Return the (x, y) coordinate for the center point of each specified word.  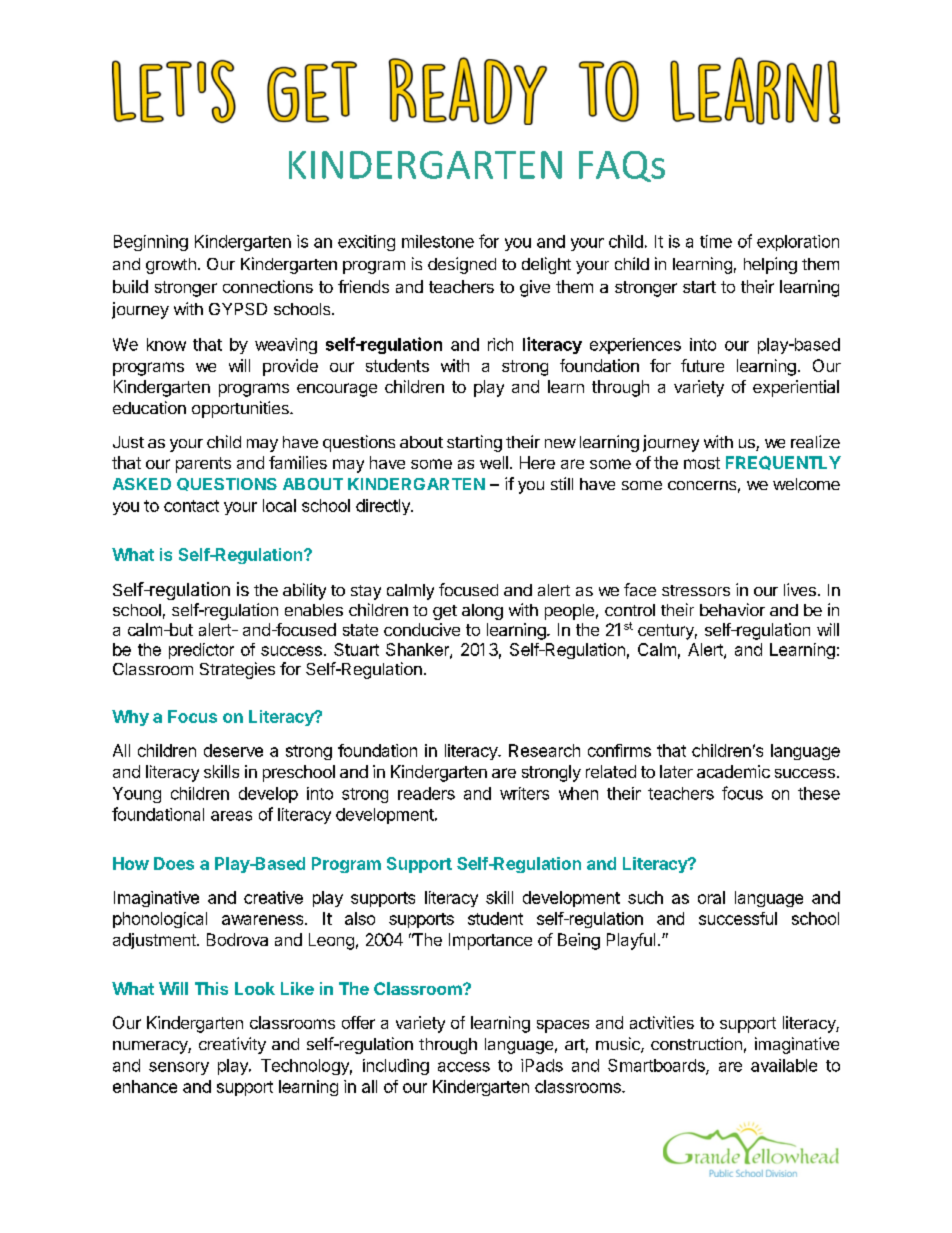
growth (171, 266)
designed (462, 265)
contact (191, 506)
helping (770, 265)
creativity (232, 1045)
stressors (696, 590)
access (464, 1067)
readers (426, 793)
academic (733, 771)
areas (231, 816)
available (784, 1065)
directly (384, 507)
